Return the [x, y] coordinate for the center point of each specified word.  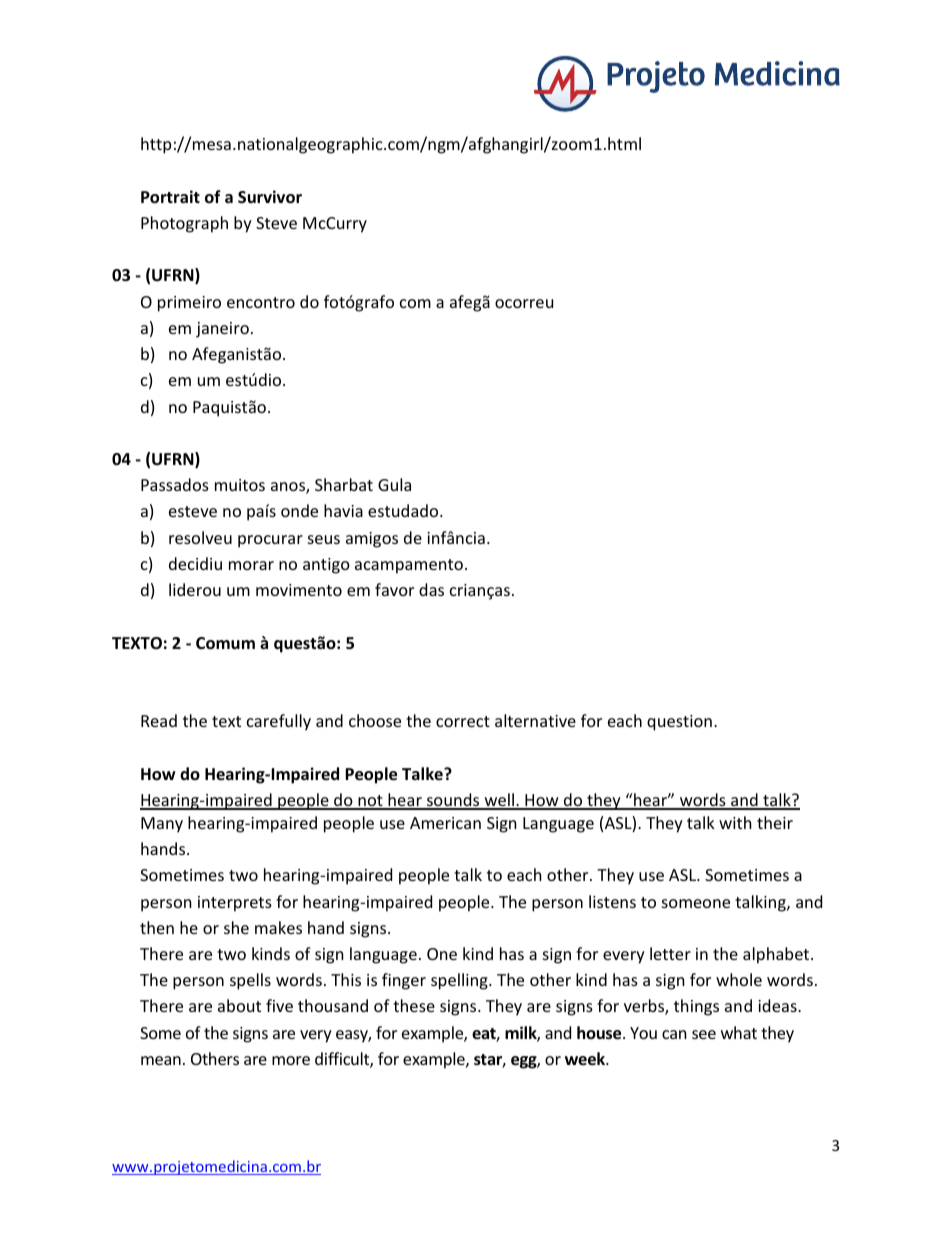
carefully [279, 722]
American [445, 823]
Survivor [270, 197]
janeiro [222, 330]
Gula [394, 484]
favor [394, 589]
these [414, 1005]
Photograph [184, 224]
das [431, 589]
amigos [372, 540]
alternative [535, 720]
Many [162, 825]
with [735, 822]
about [239, 1005]
